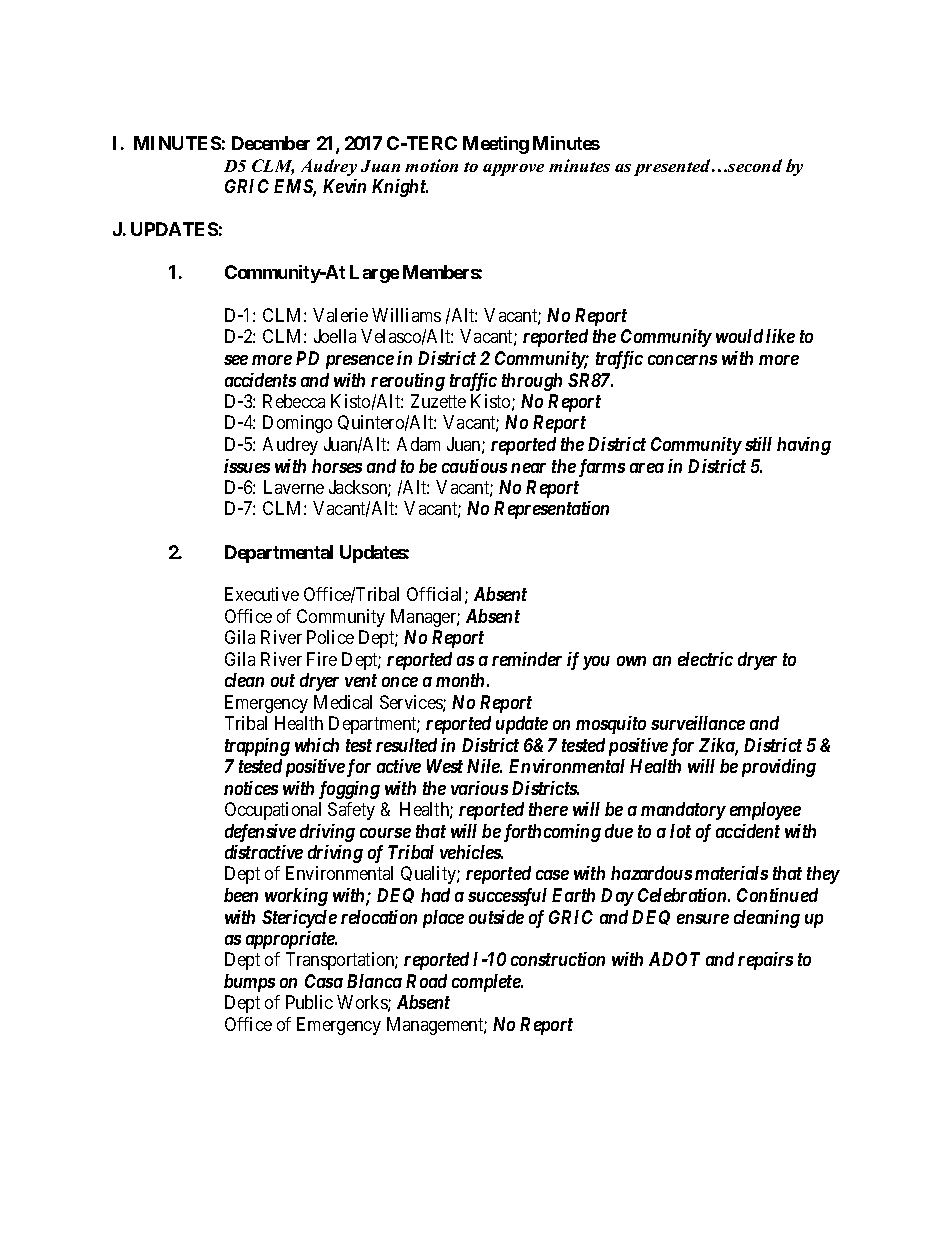  What do you see at coordinates (705, 659) in the document?
I see `electric` at bounding box center [705, 659].
